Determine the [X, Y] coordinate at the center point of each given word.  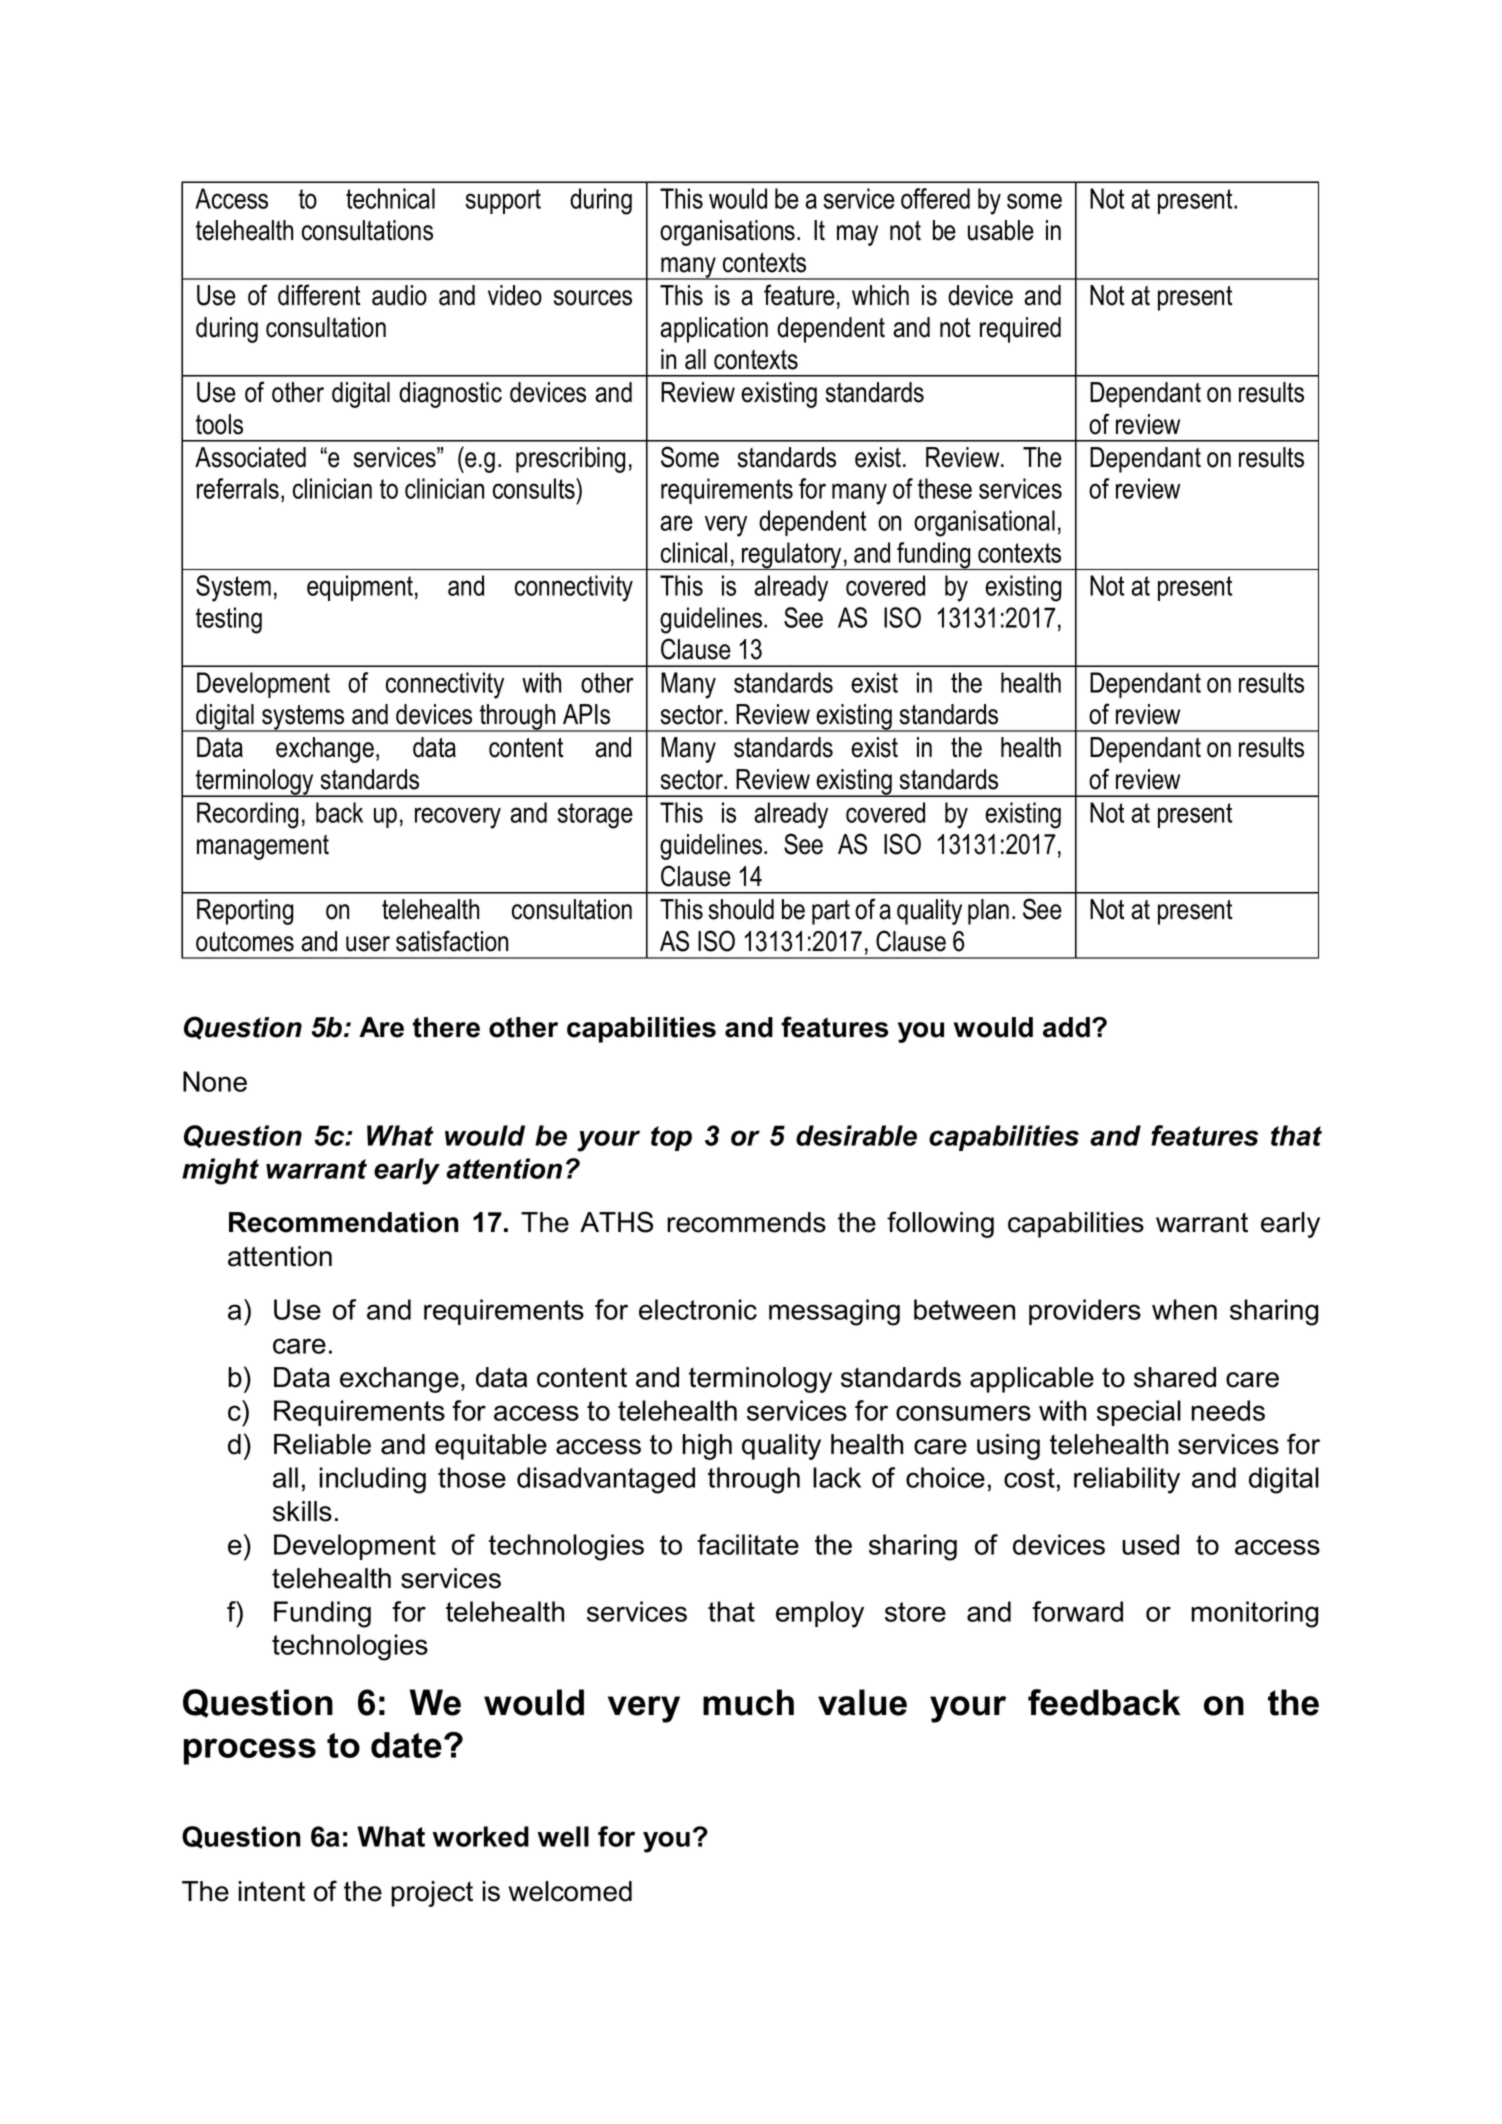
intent [271, 1891]
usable [1001, 230]
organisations [727, 233]
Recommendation [343, 1222]
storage [595, 816]
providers [1085, 1312]
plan [988, 912]
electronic [698, 1309]
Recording [247, 815]
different [319, 295]
